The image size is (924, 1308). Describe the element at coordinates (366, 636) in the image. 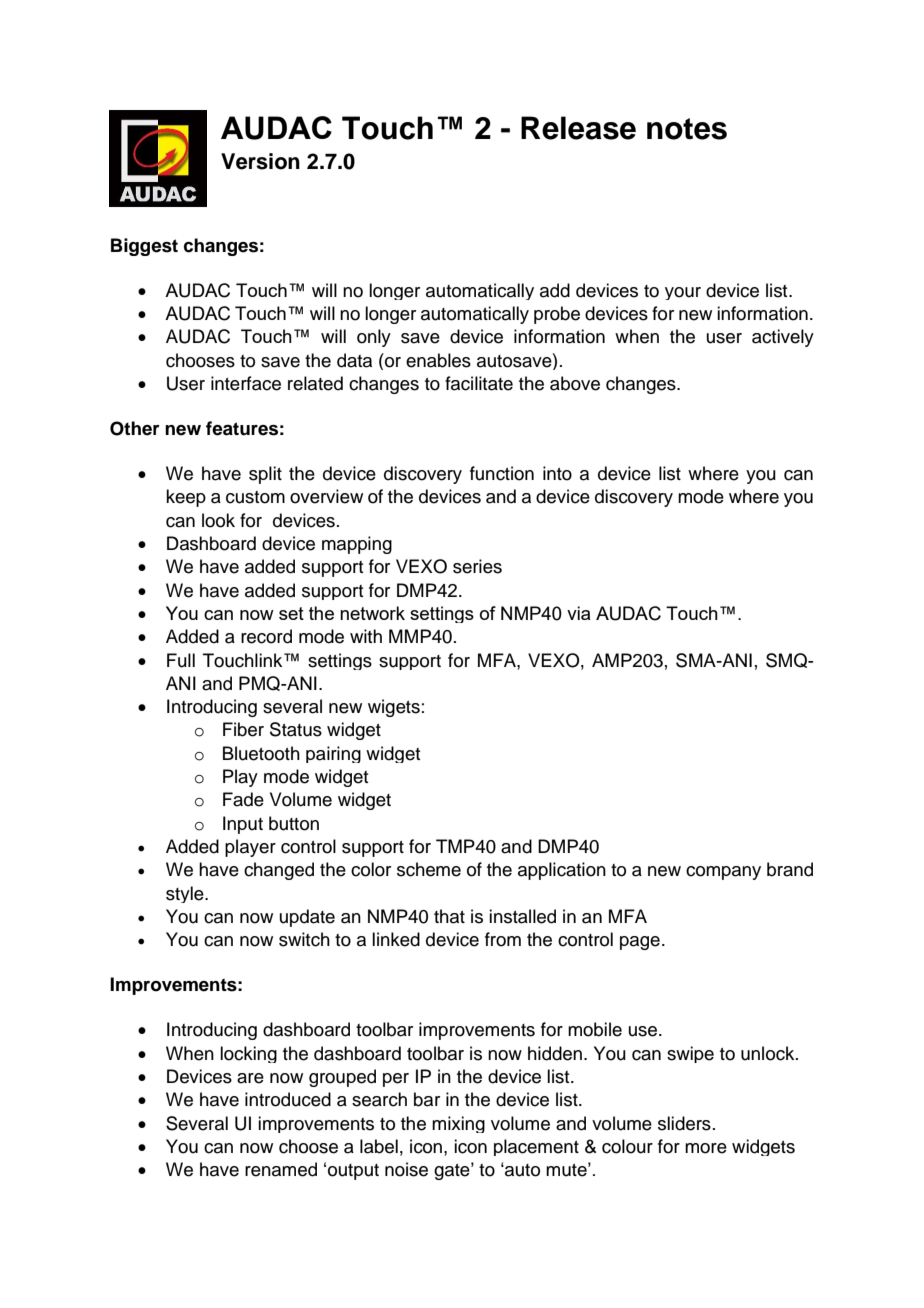

I see `with` at that location.
